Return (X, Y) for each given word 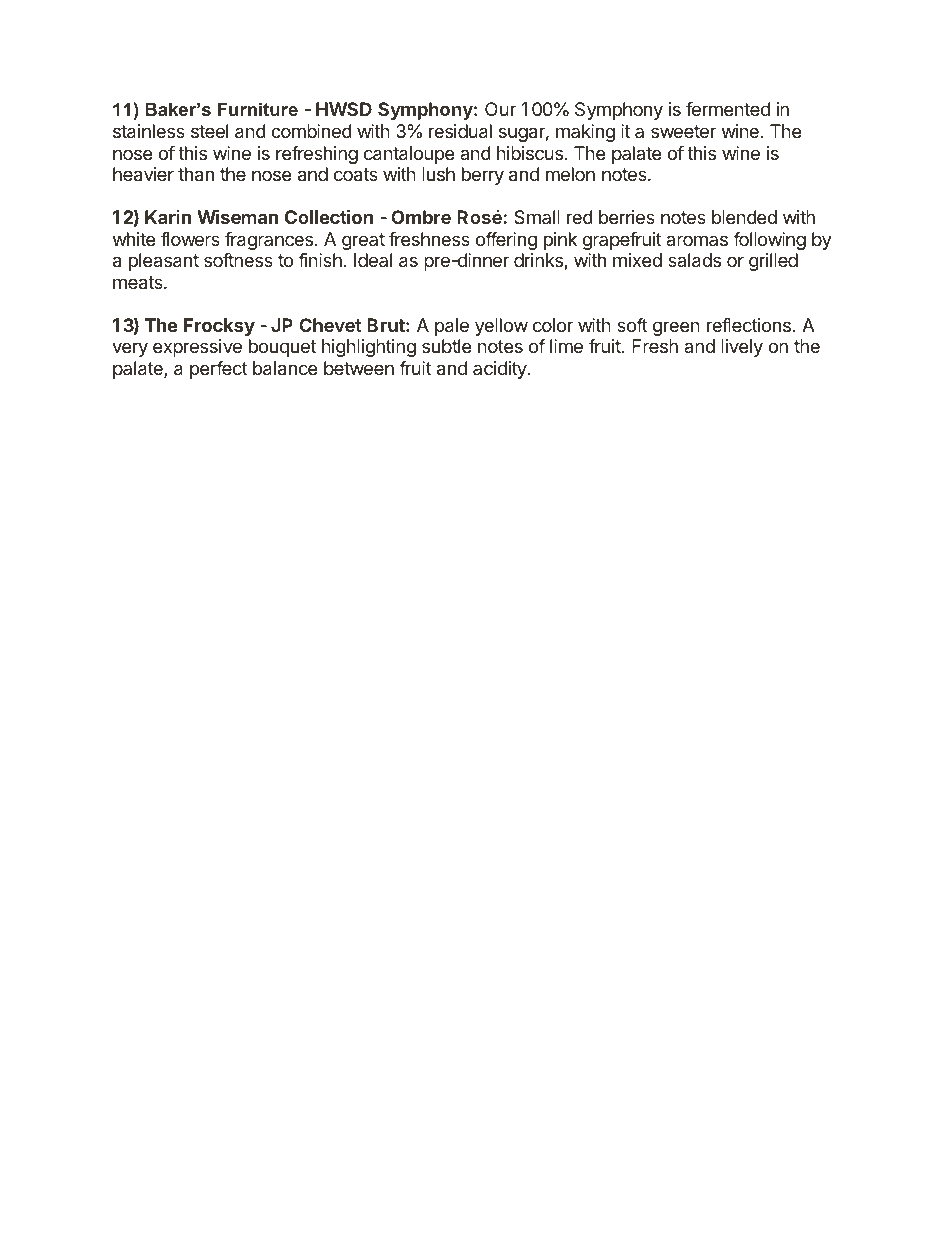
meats (139, 283)
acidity (500, 370)
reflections (749, 325)
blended (744, 217)
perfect (219, 370)
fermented (728, 109)
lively (742, 348)
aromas (697, 240)
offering (506, 241)
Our (500, 109)
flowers (190, 239)
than (196, 174)
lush (438, 174)
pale (452, 327)
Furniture (258, 109)
